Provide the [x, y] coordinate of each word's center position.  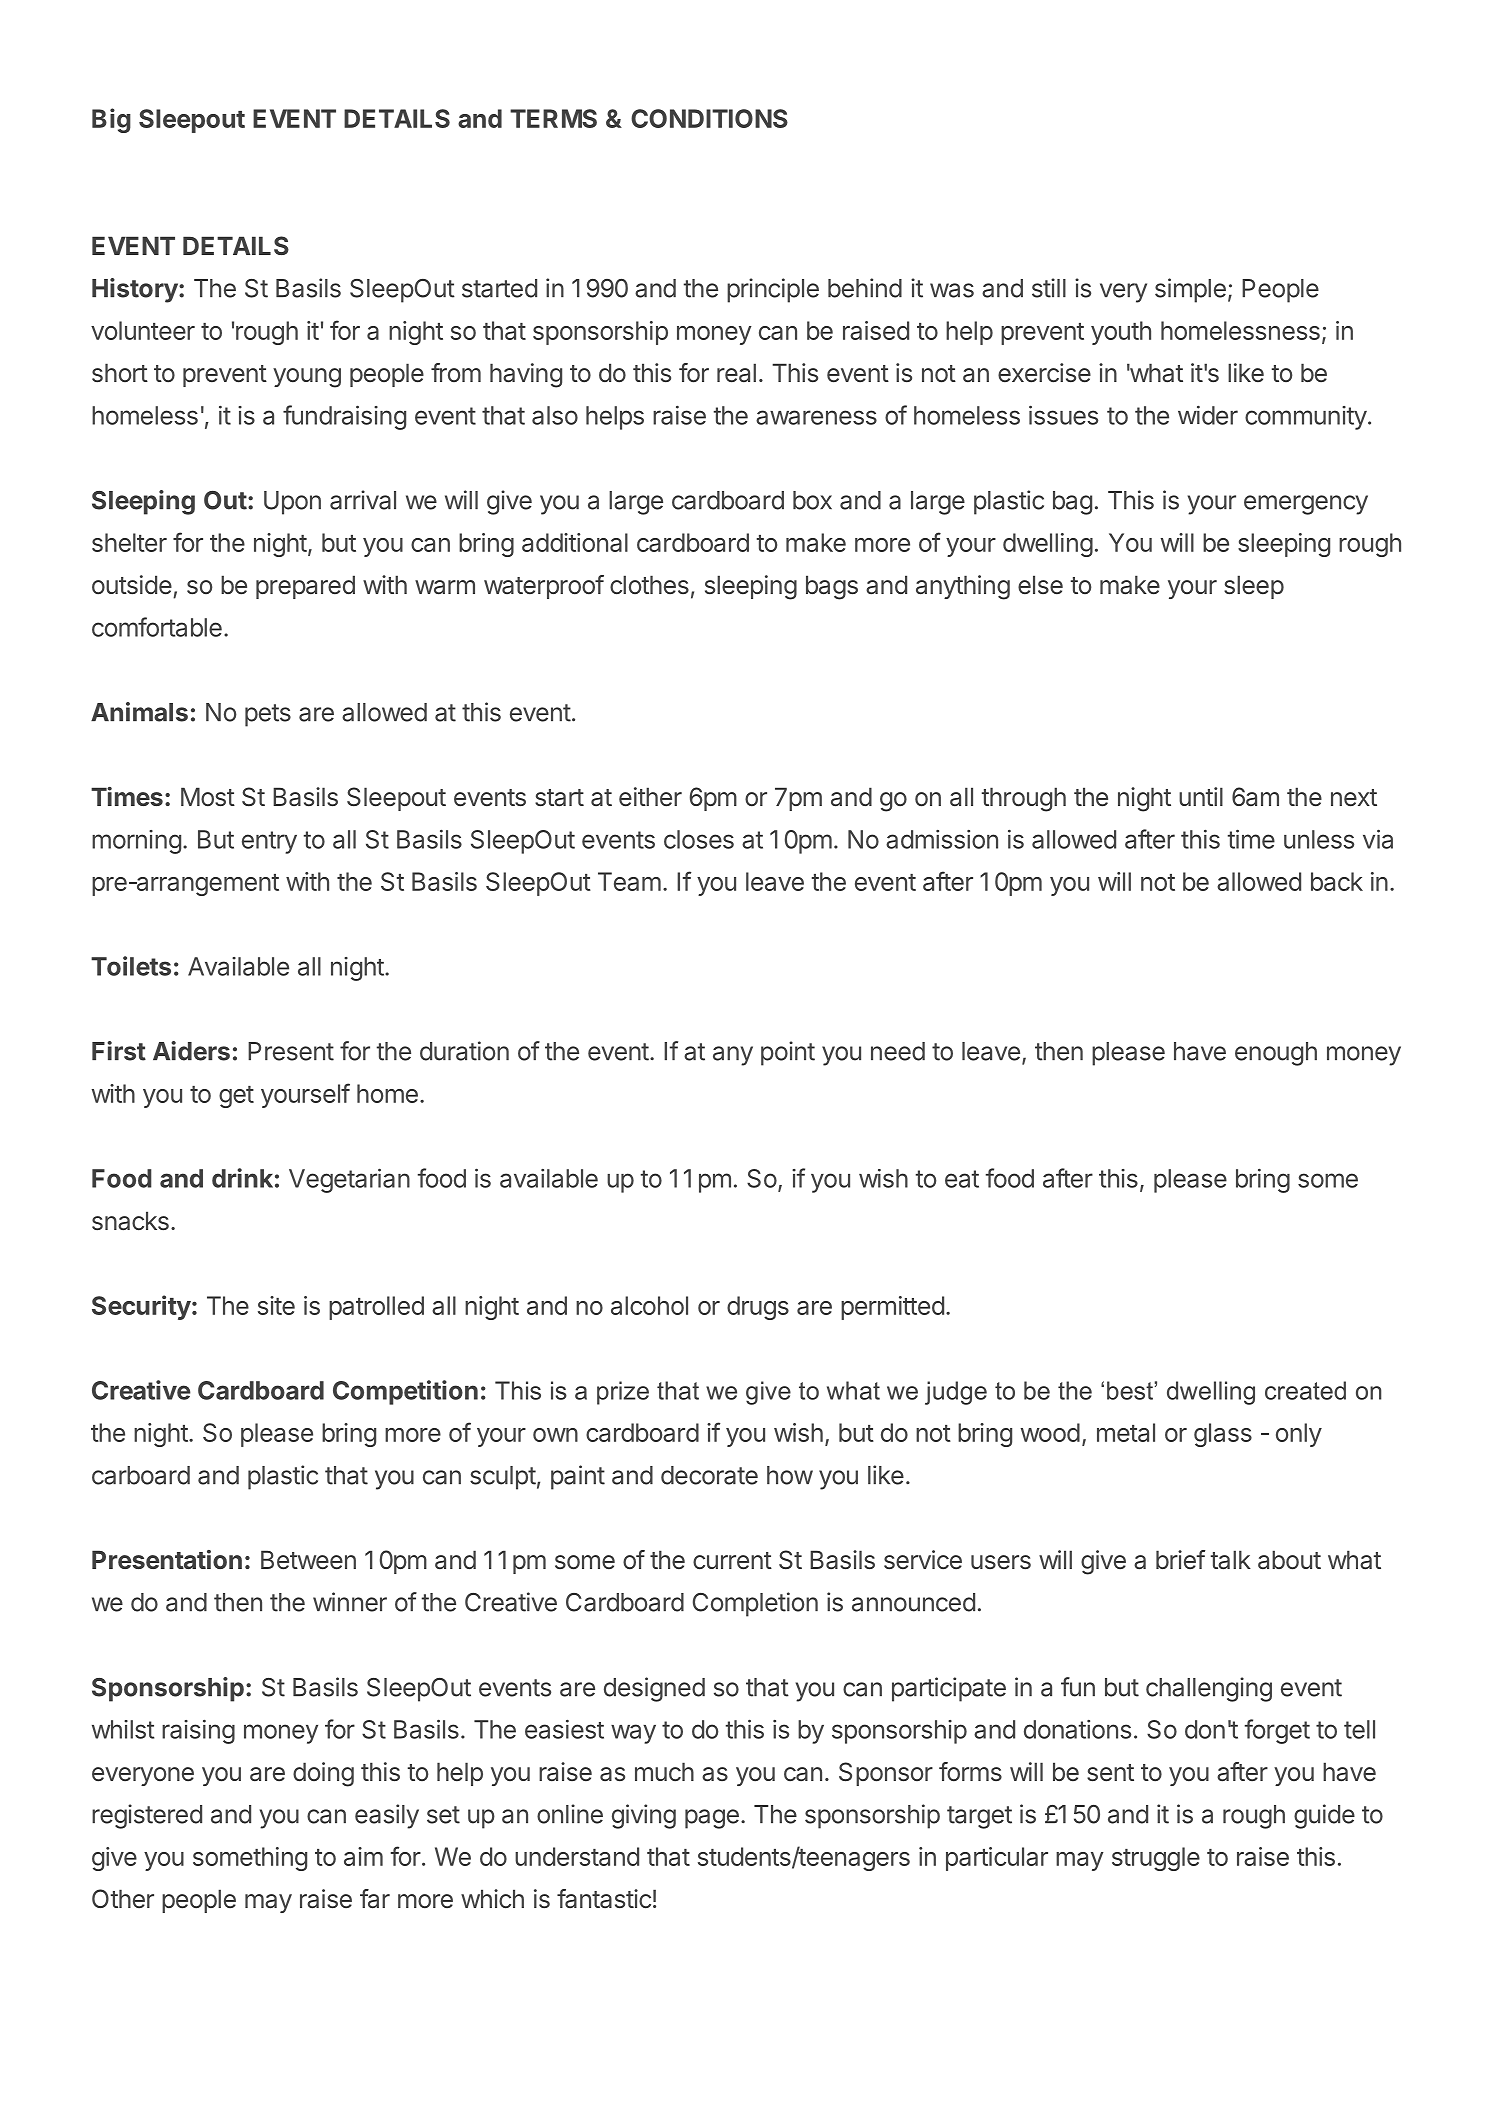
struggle [1156, 1859]
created [1305, 1390]
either [650, 797]
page [712, 1819]
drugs [758, 1308]
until [1201, 796]
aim [363, 1856]
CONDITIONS [709, 118]
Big [111, 120]
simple [1190, 290]
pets [268, 715]
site [276, 1305]
